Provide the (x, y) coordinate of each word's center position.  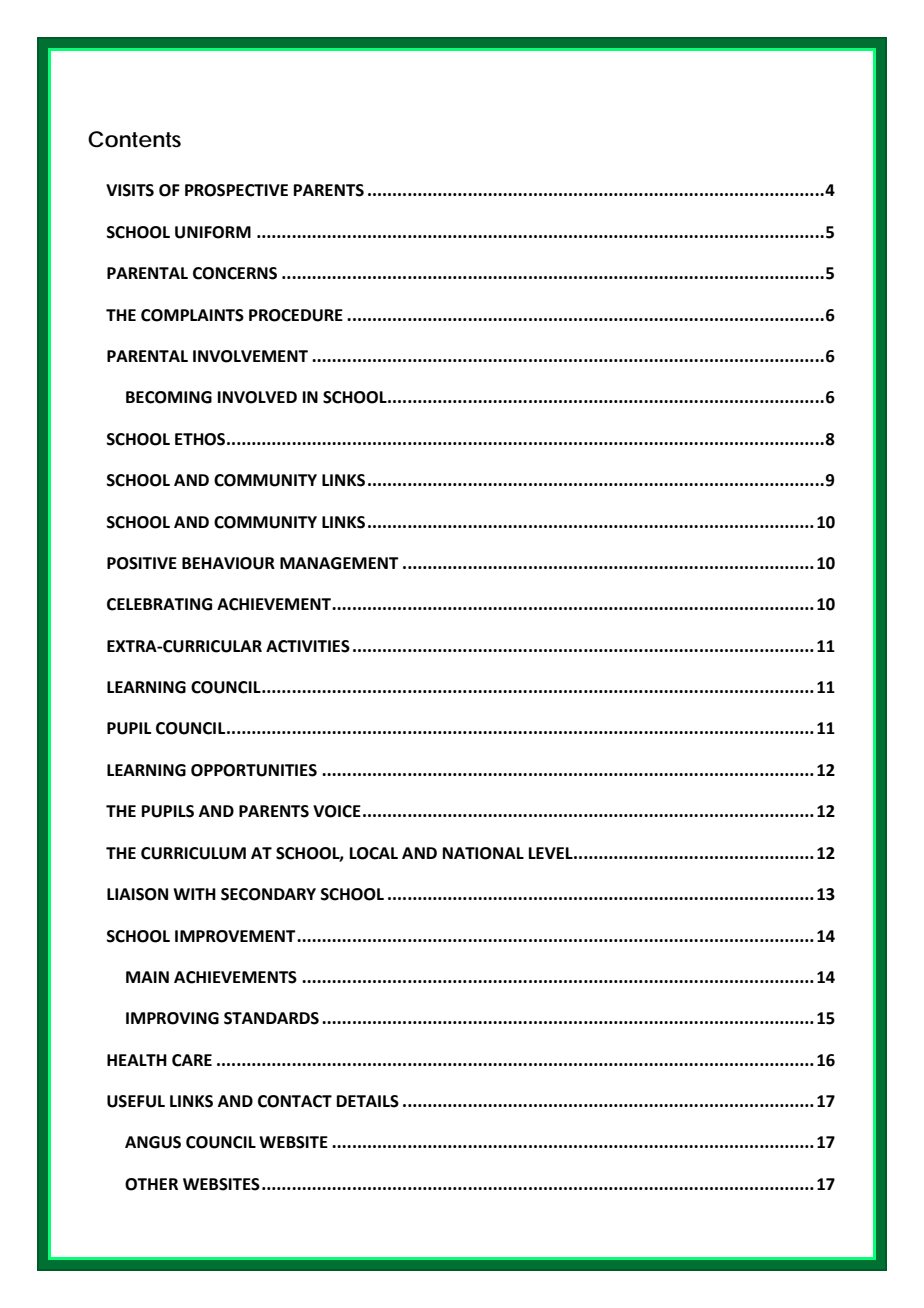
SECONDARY (268, 894)
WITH (194, 894)
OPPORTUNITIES (254, 770)
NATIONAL (483, 853)
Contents (134, 139)
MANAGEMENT (339, 563)
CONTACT (295, 1101)
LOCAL (374, 853)
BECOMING (169, 397)
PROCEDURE (296, 315)
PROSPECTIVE (236, 190)
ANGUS (153, 1142)
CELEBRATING (159, 604)
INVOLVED (257, 397)
